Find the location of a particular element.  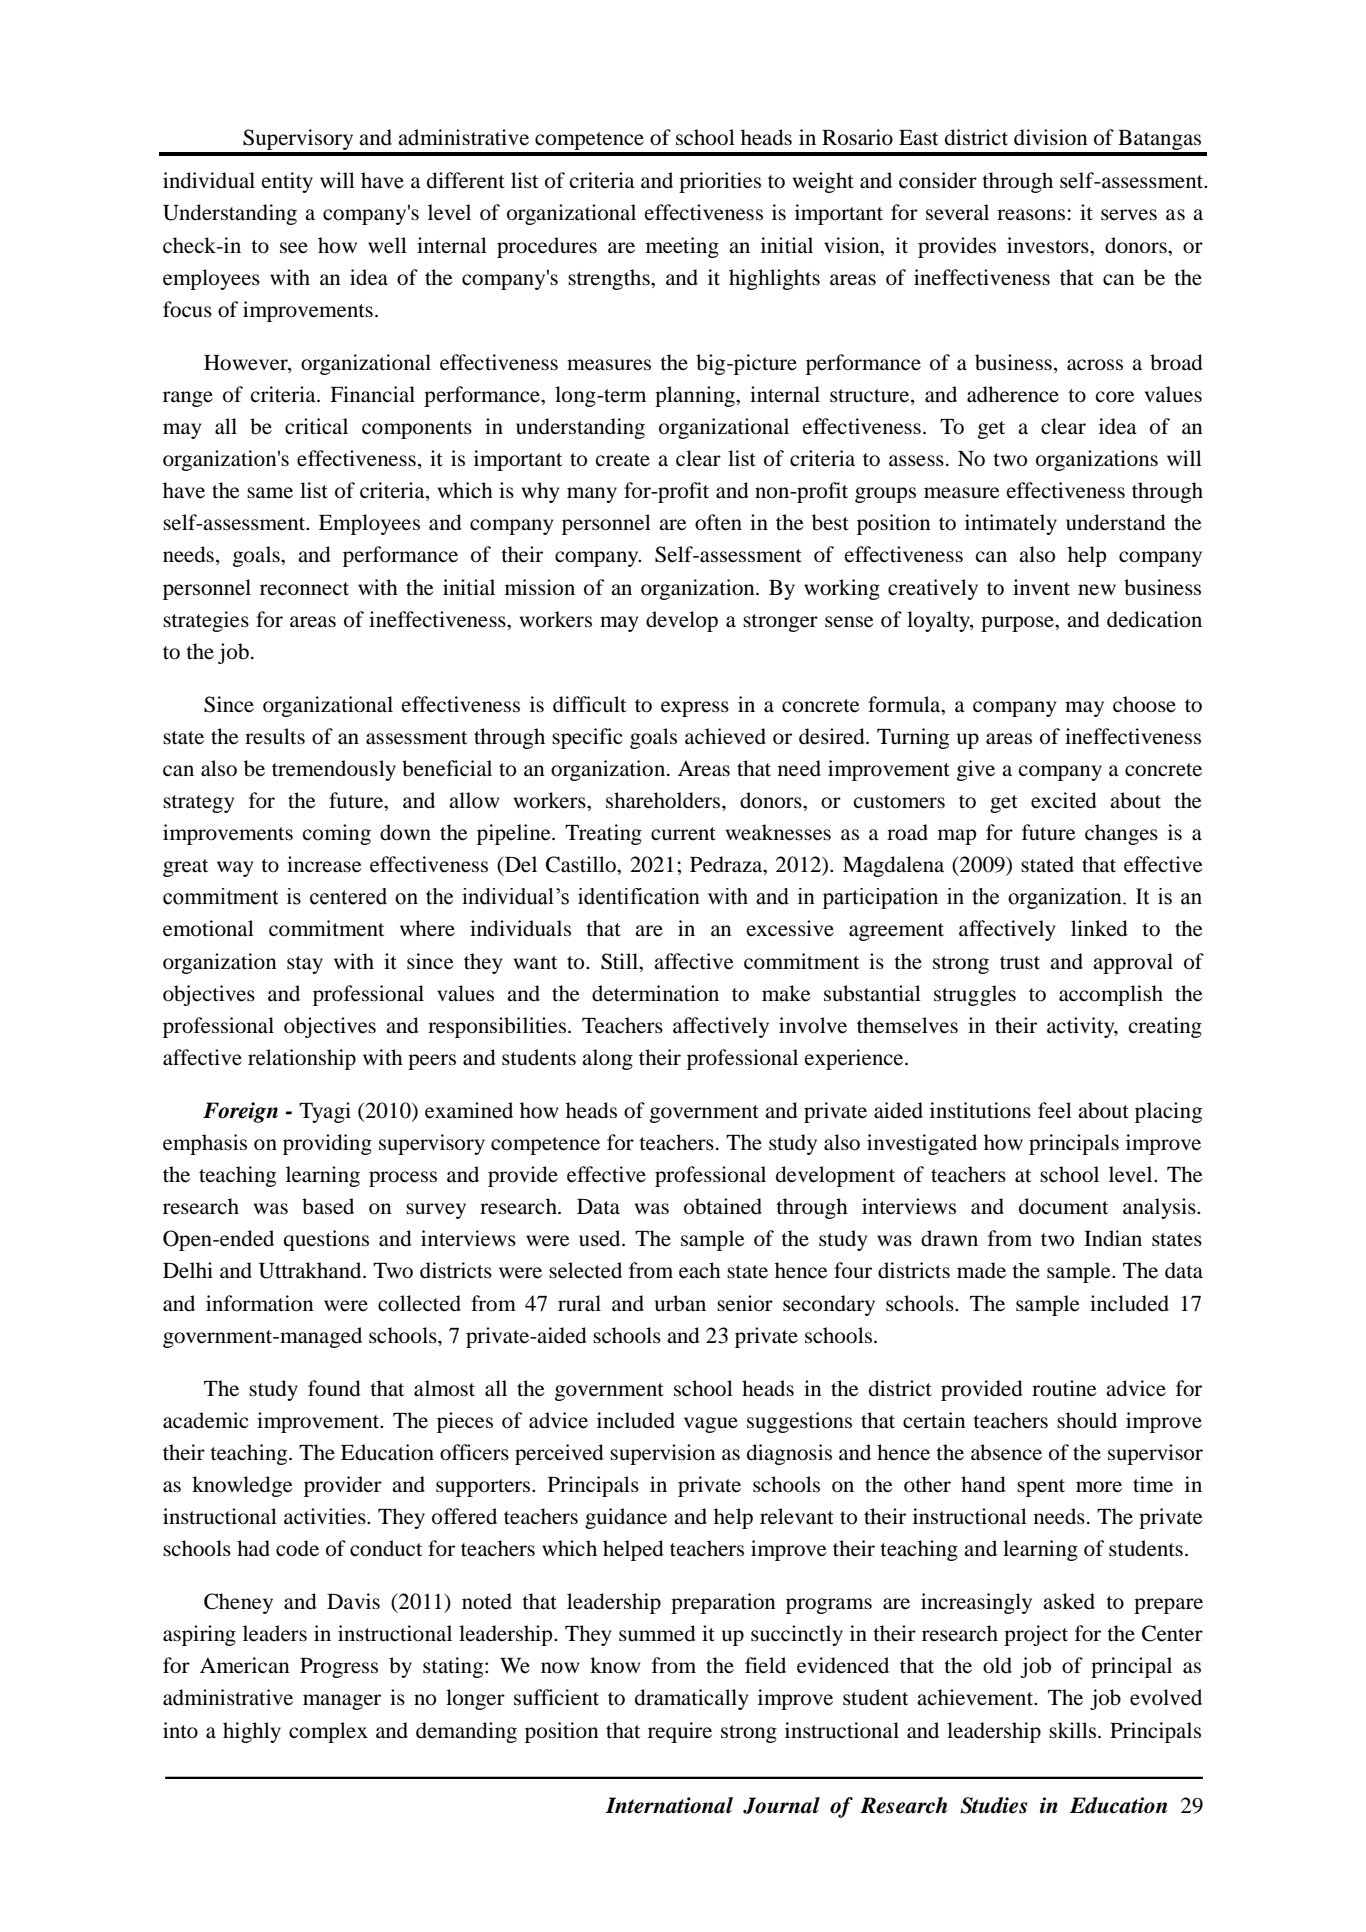

complex is located at coordinates (328, 1732).
